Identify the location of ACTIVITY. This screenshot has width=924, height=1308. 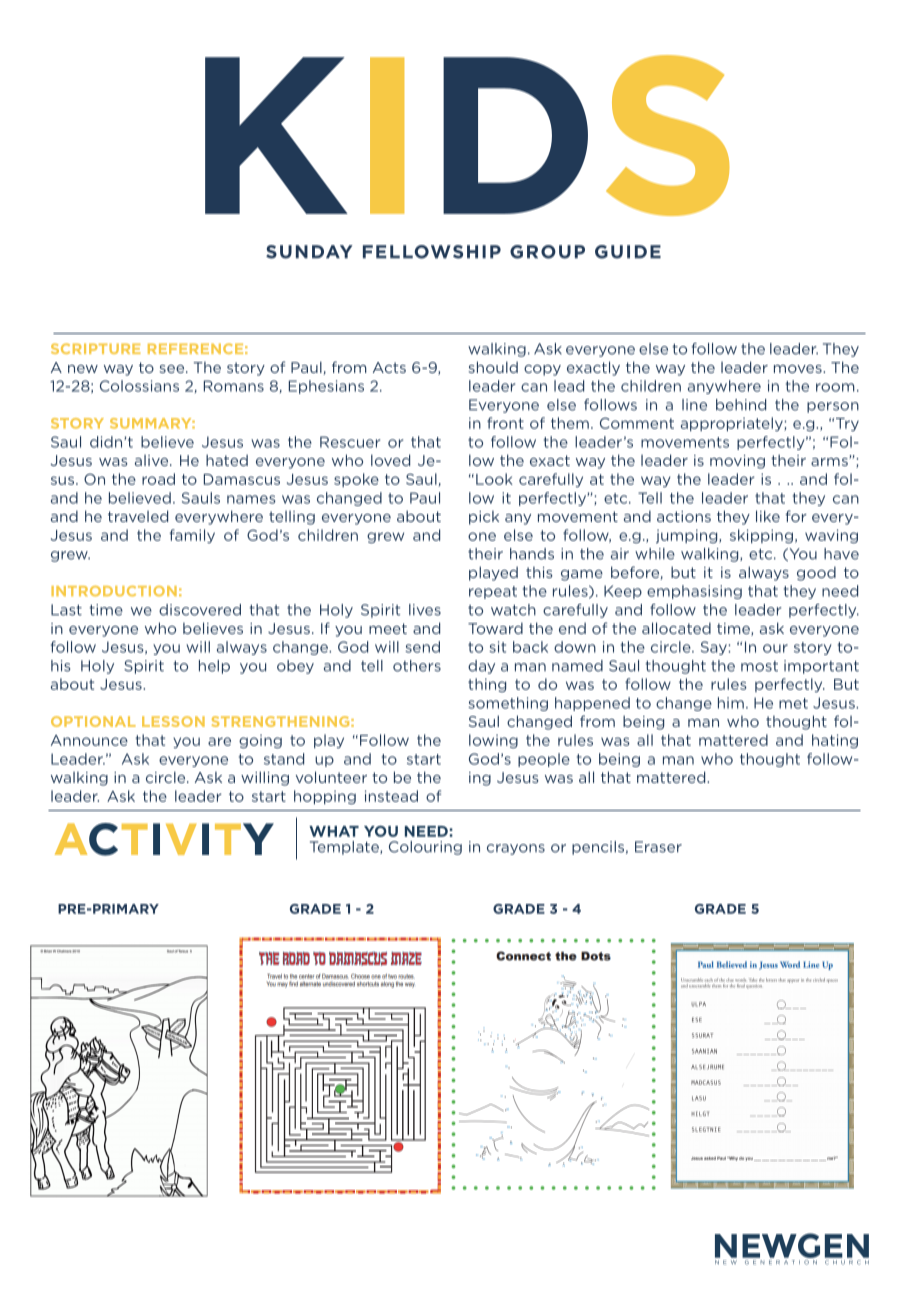
(164, 839).
